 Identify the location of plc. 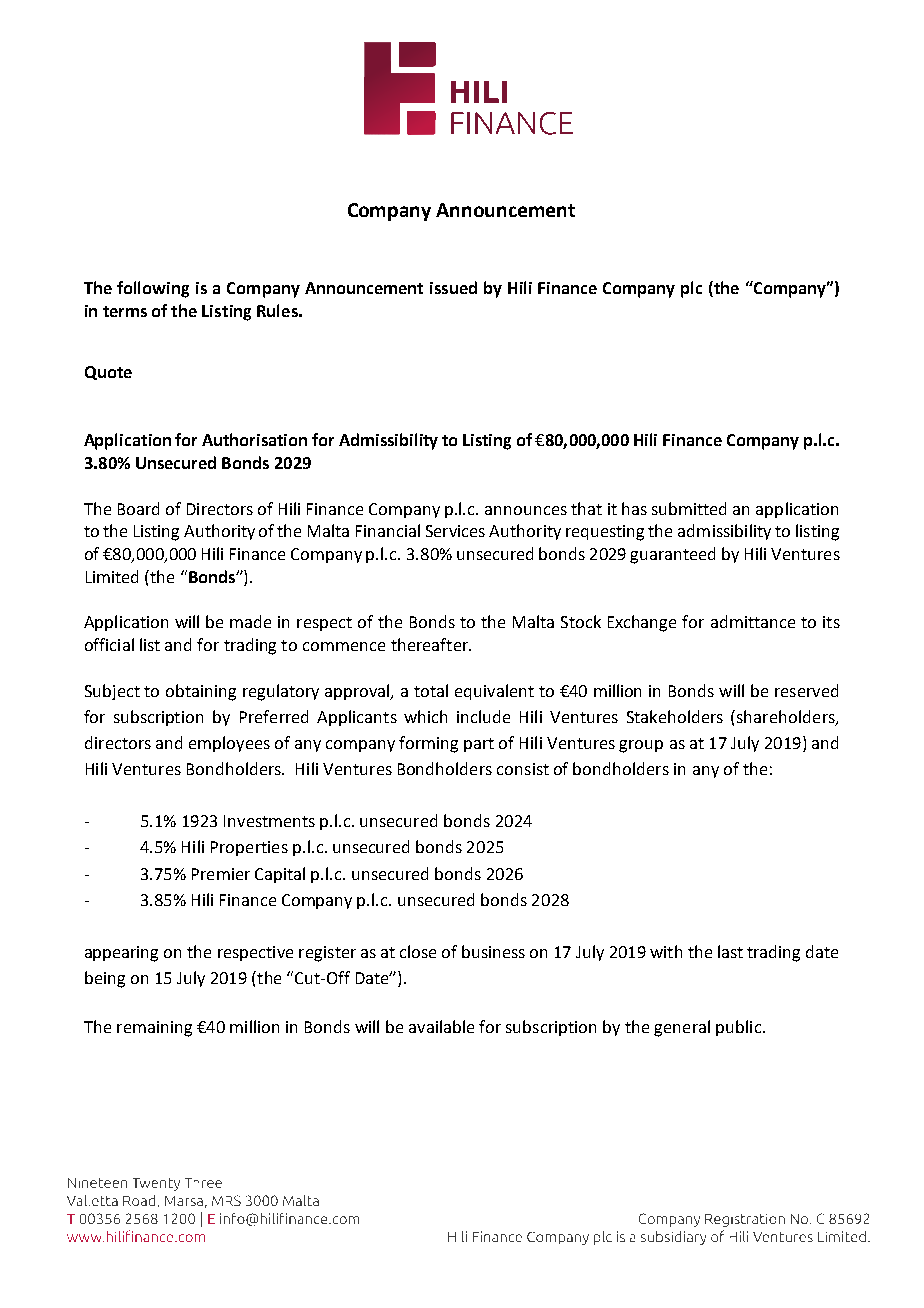
(691, 289).
